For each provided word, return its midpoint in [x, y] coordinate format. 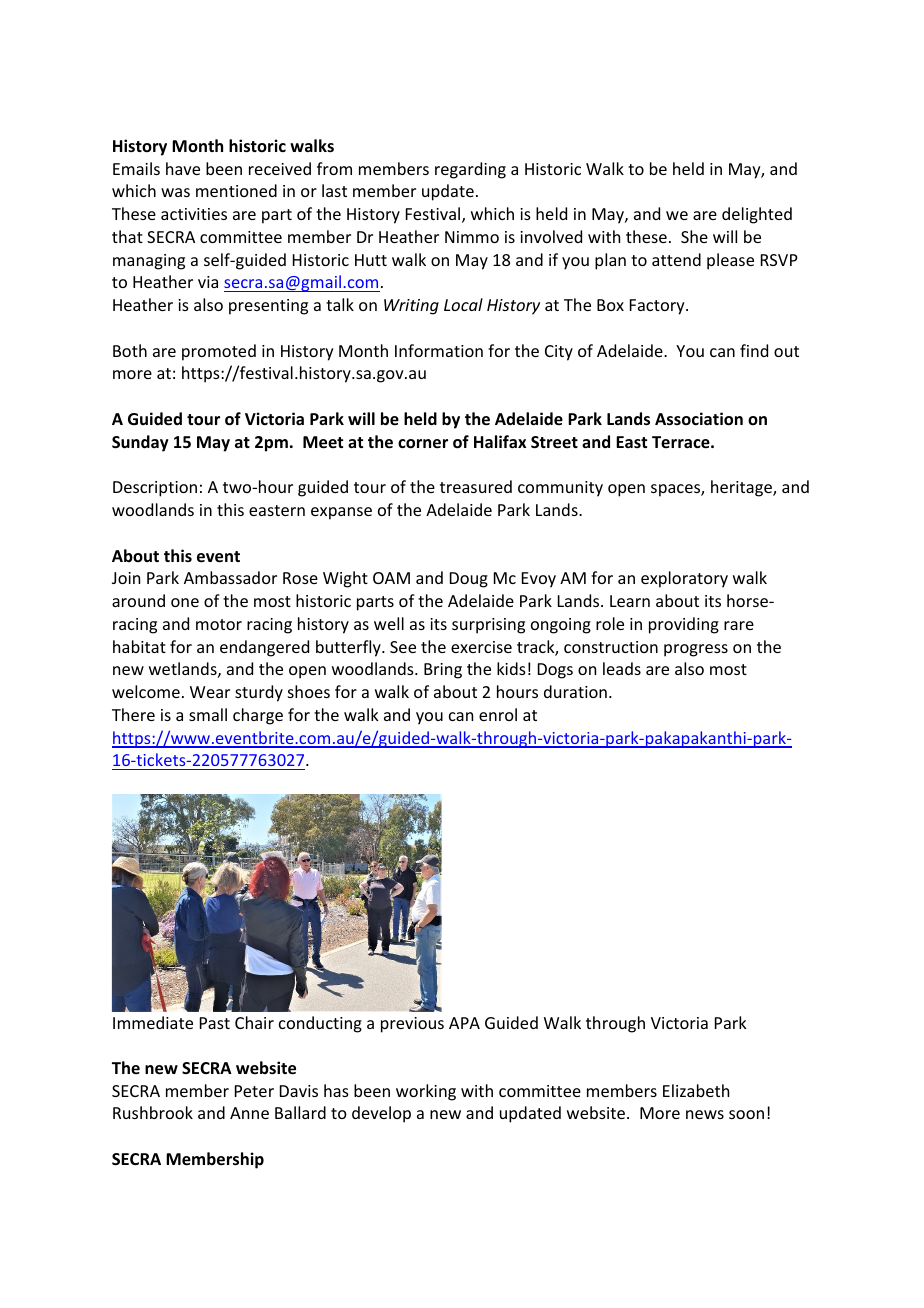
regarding [470, 170]
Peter [254, 1091]
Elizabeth [696, 1090]
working [426, 1092]
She [694, 236]
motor [219, 624]
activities [194, 214]
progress [696, 650]
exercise [481, 647]
